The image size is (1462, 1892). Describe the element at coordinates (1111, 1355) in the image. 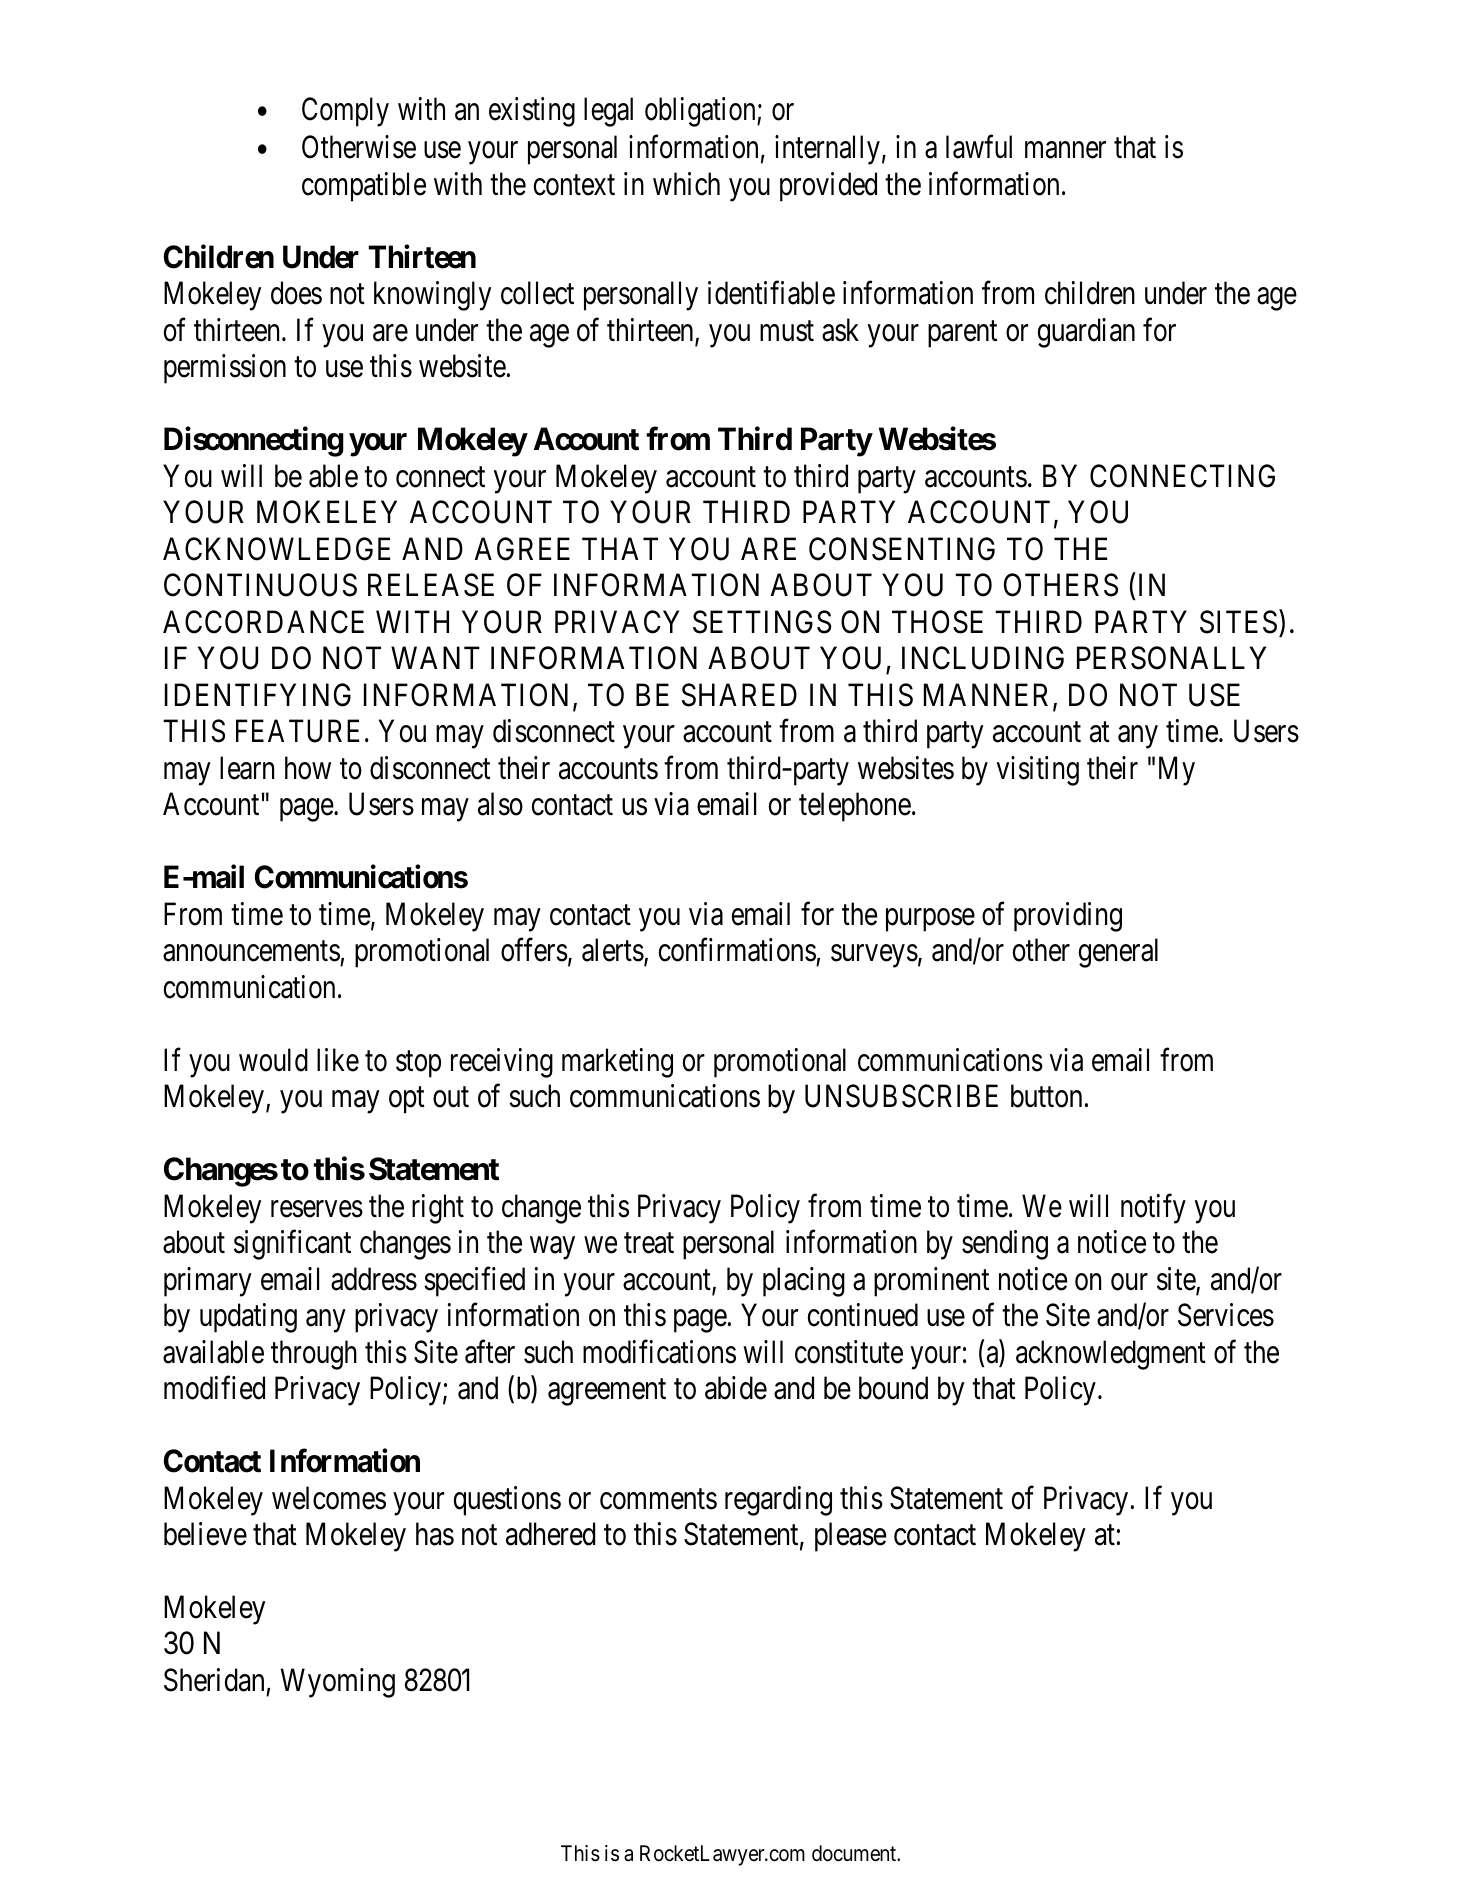

I see `acknowledgment` at that location.
